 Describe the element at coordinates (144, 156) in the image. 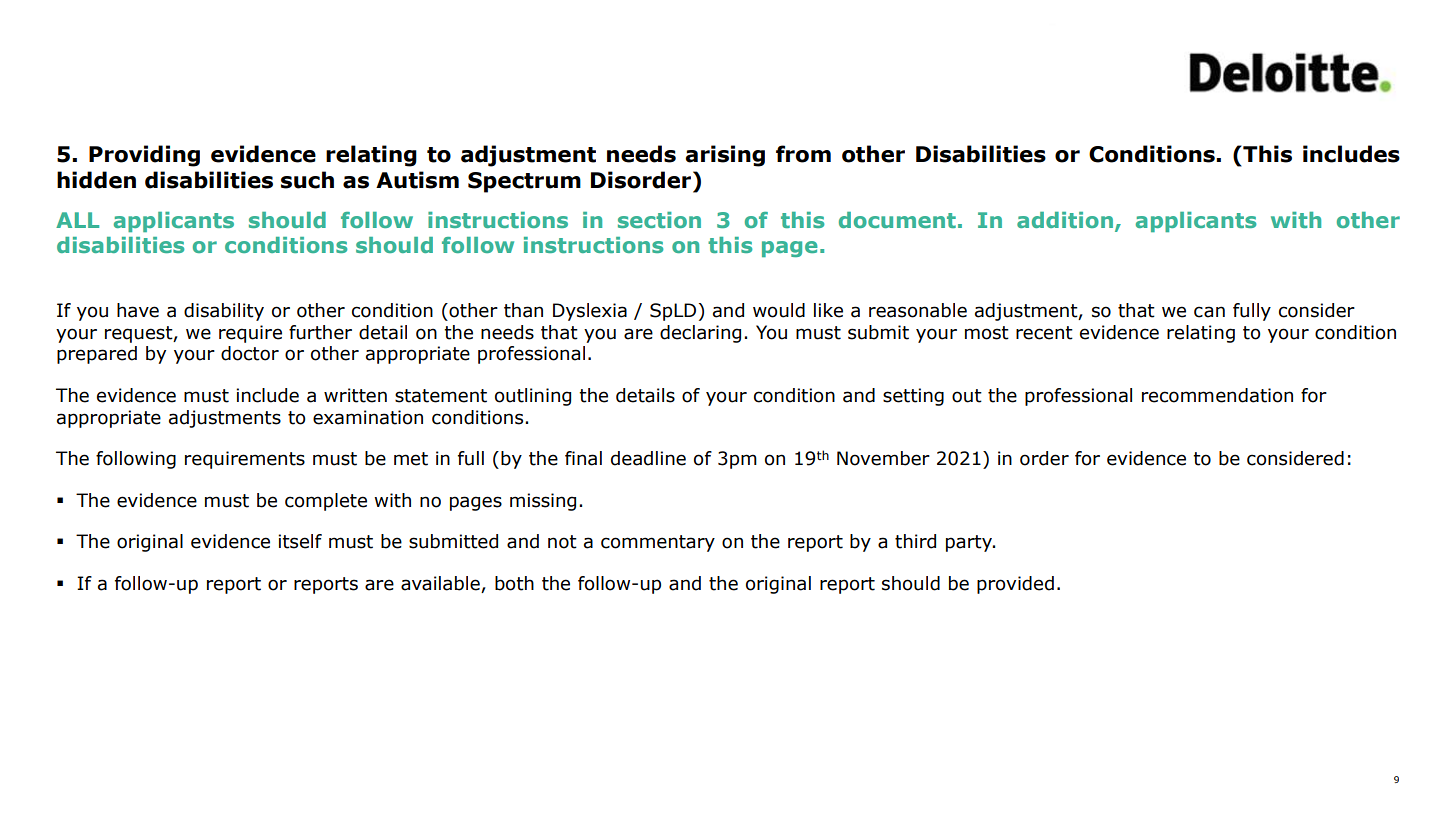

I see `Providing` at that location.
